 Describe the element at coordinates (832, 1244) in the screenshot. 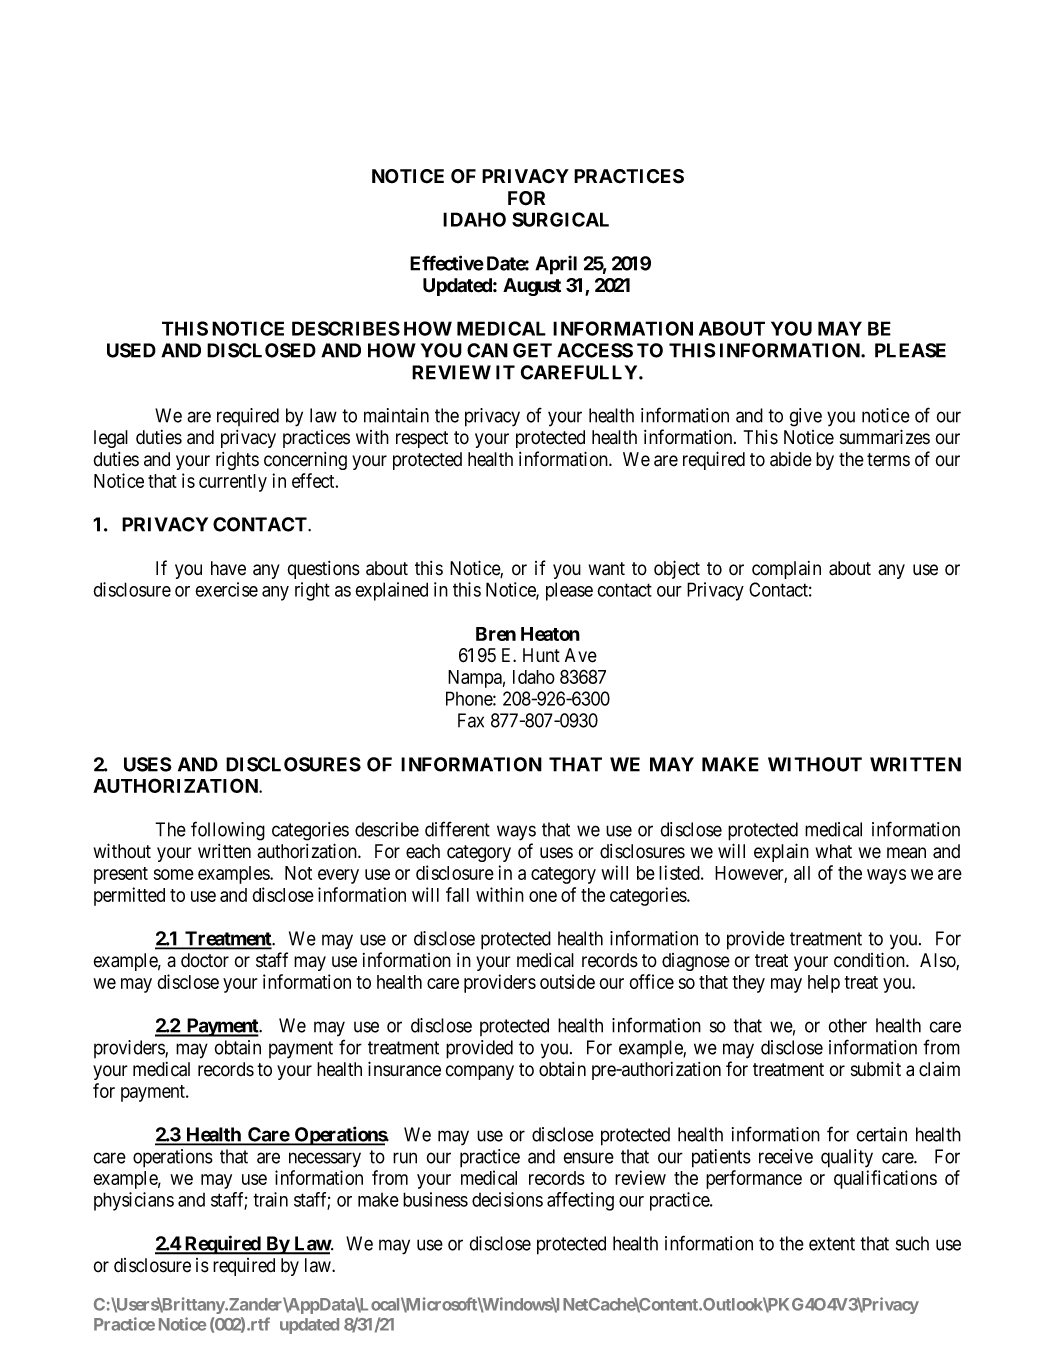

I see `extent` at that location.
